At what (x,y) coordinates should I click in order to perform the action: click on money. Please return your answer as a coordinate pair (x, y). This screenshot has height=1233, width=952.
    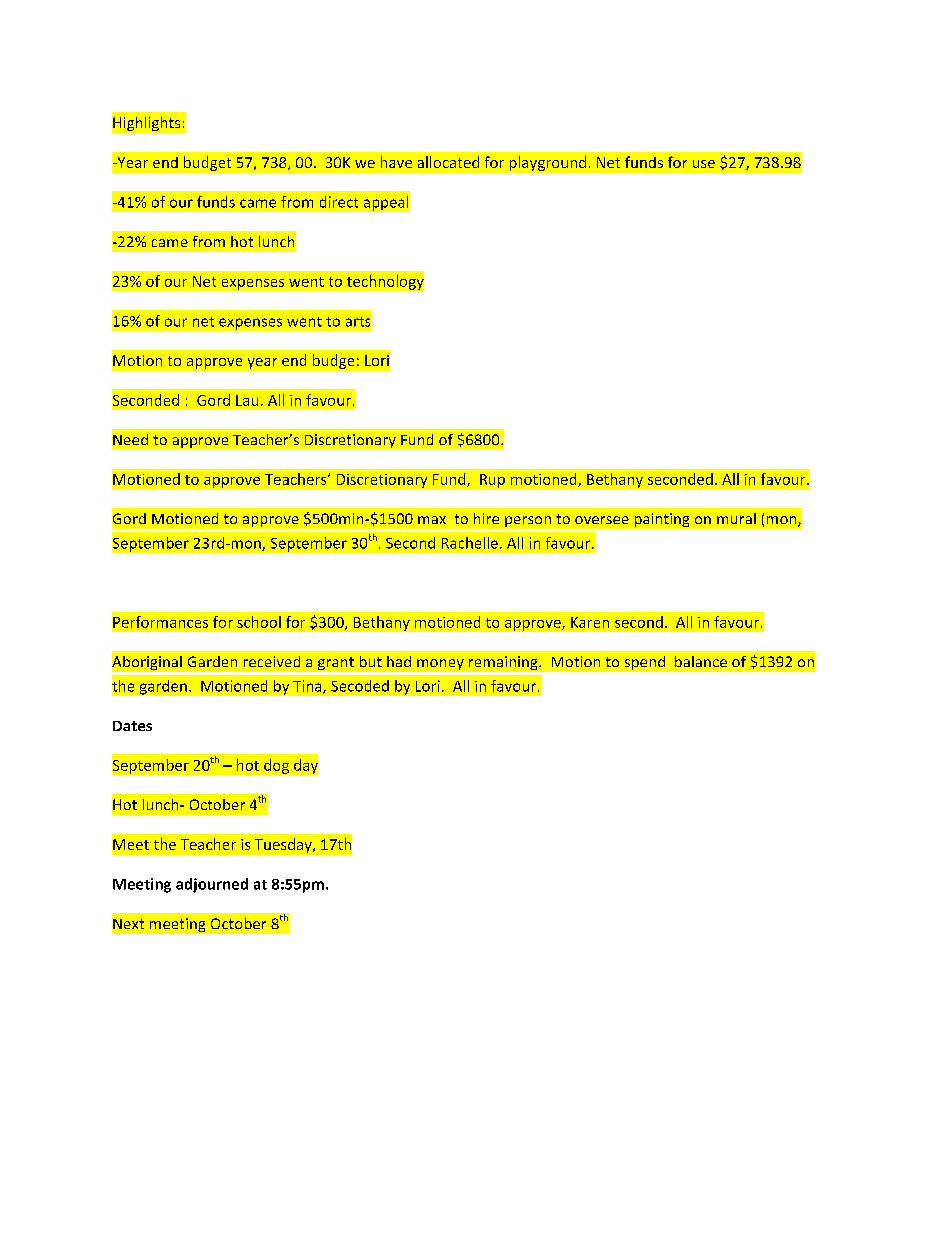
    Looking at the image, I should click on (440, 664).
